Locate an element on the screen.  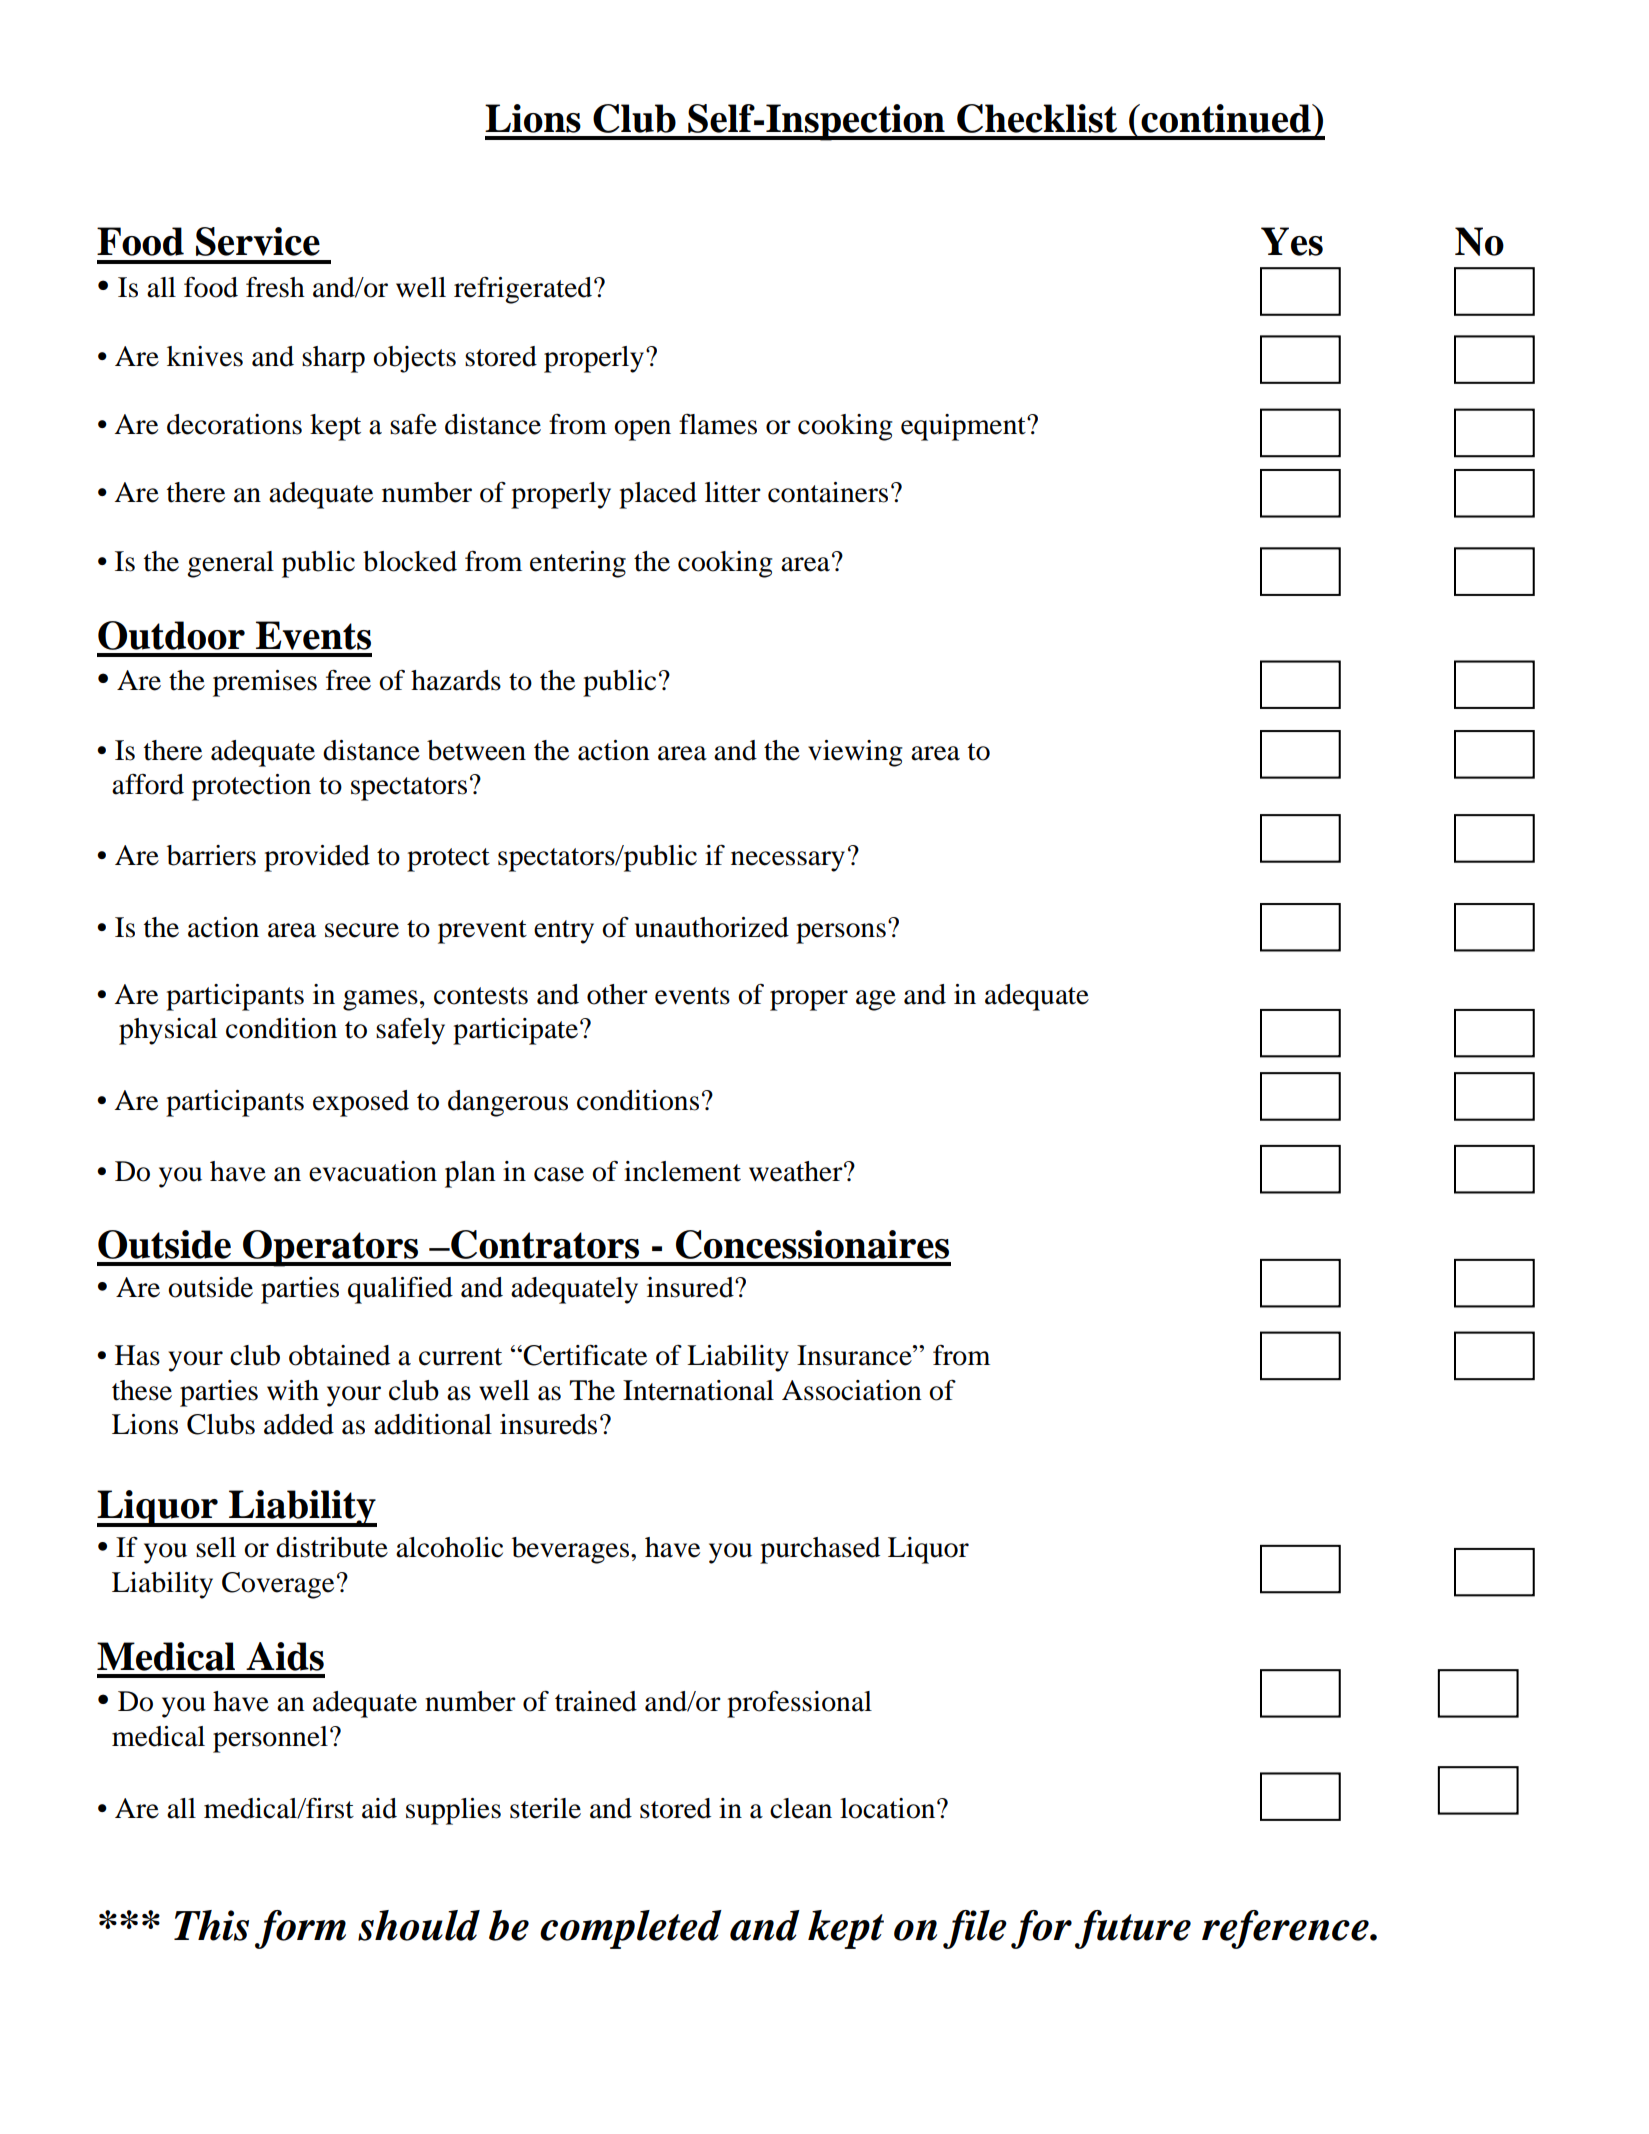
continued is located at coordinates (1226, 118).
